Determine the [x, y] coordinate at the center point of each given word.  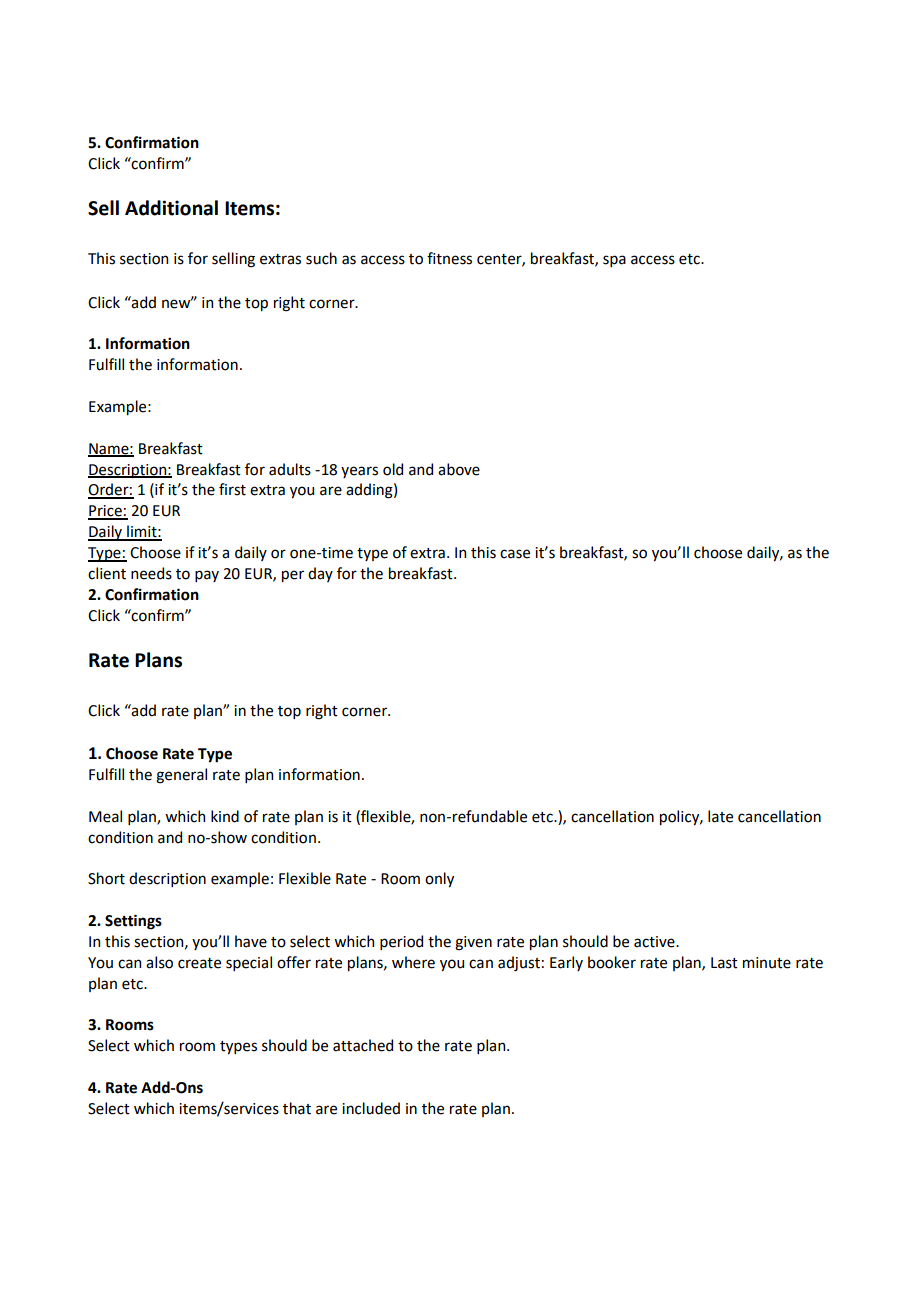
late [720, 816]
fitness [449, 258]
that [297, 1108]
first [232, 489]
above [459, 469]
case [515, 554]
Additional [171, 208]
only [439, 879]
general [181, 776]
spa [614, 261]
